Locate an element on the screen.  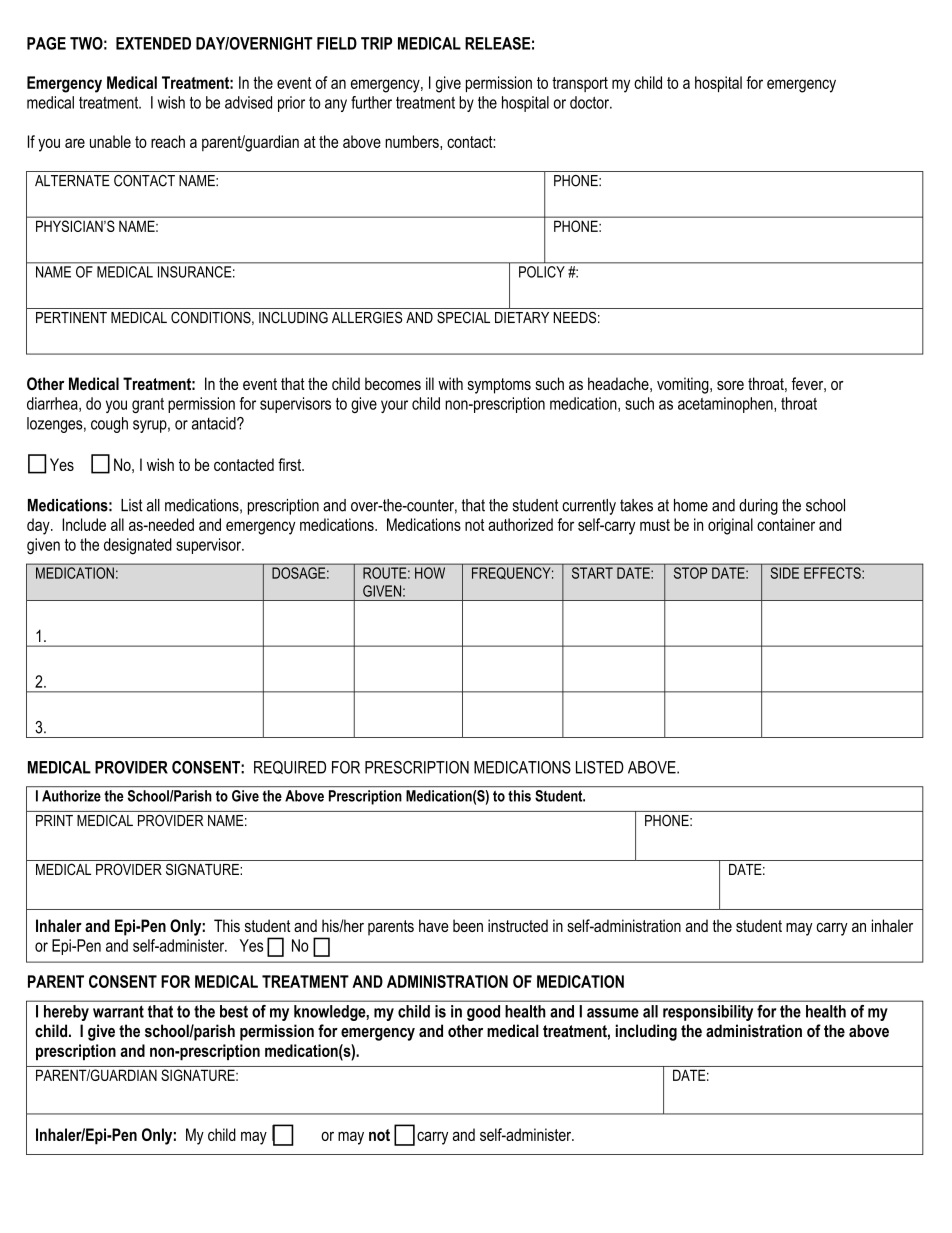
good is located at coordinates (483, 1013).
